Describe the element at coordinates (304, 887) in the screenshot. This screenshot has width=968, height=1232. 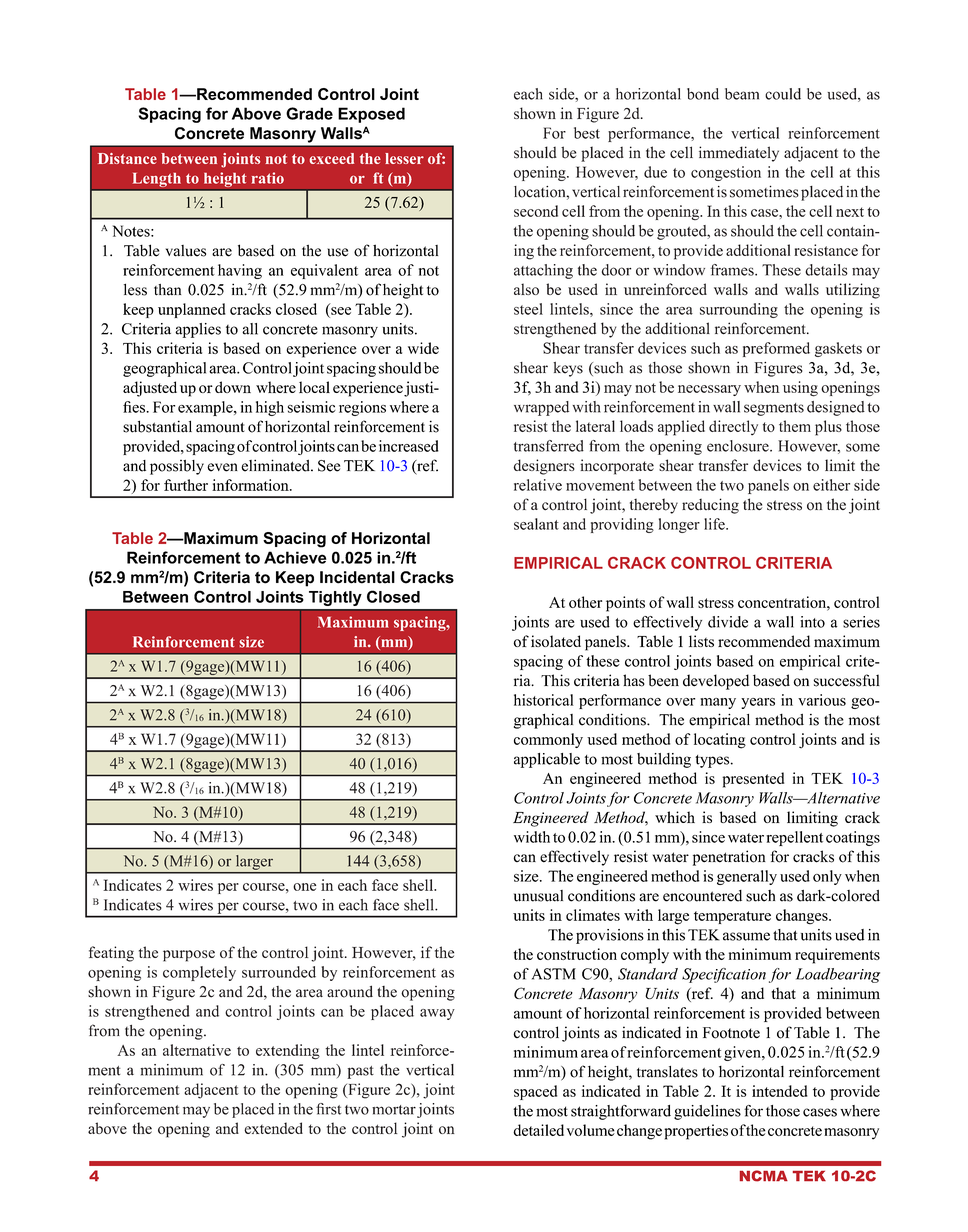
I see `one` at that location.
